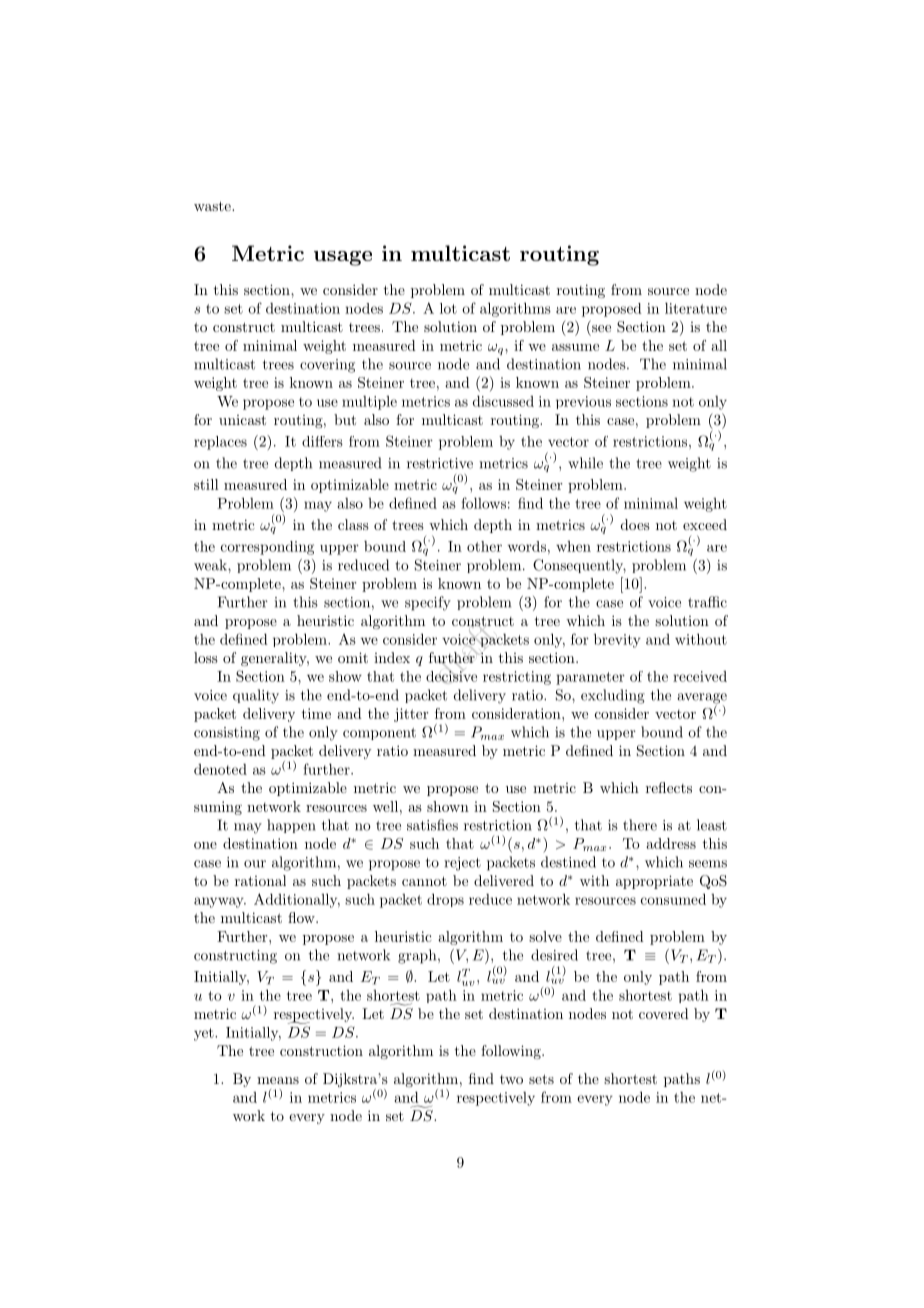 This screenshot has width=924, height=1308. I want to click on waste, so click(213, 206).
